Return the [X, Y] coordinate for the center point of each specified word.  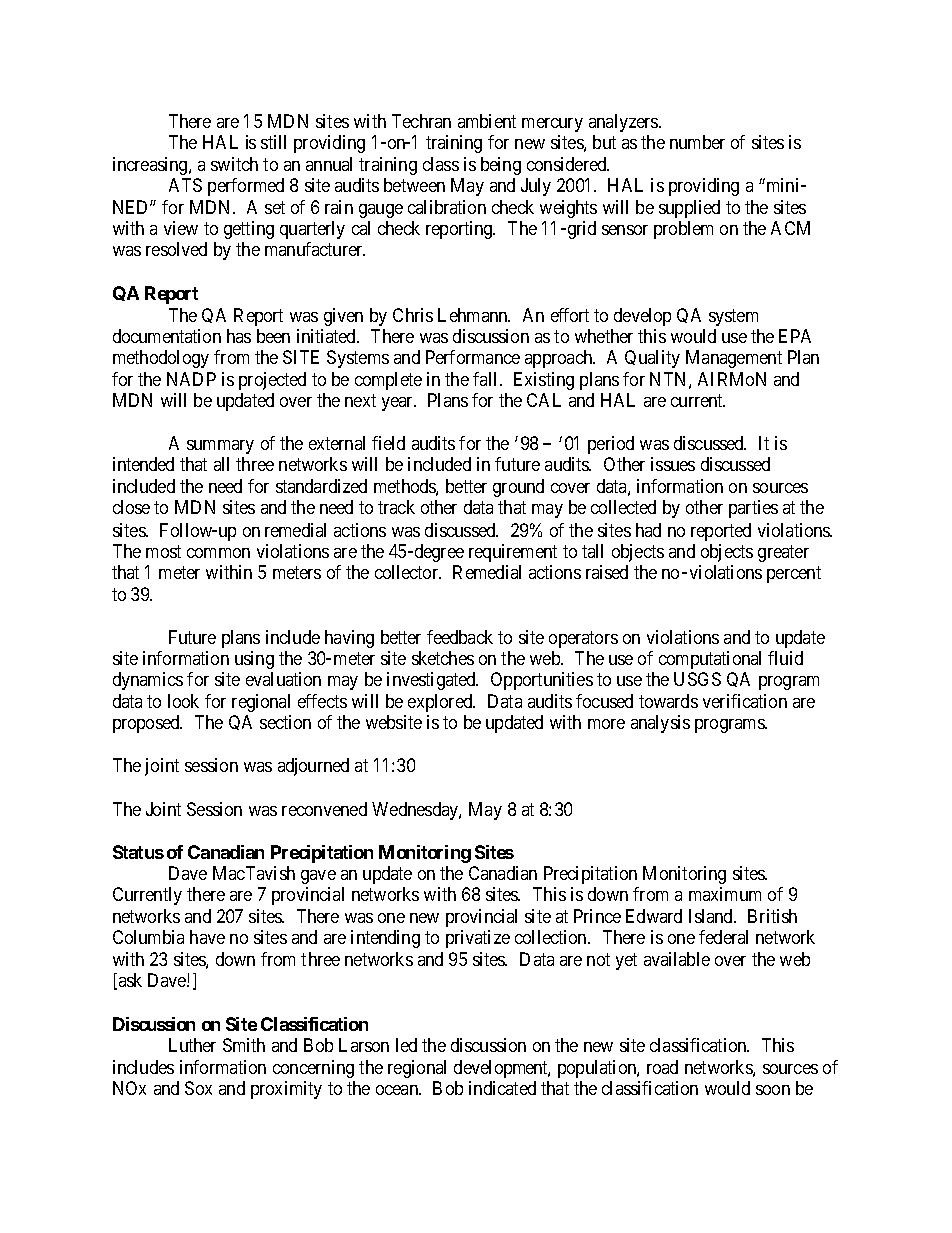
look [183, 701]
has [239, 336]
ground [518, 488]
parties [753, 509]
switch [234, 164]
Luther [192, 1045]
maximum [725, 894]
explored [441, 703]
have [207, 937]
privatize [478, 939]
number [697, 142]
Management [734, 359]
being [501, 166]
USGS [697, 679]
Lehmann [474, 315]
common [218, 553]
